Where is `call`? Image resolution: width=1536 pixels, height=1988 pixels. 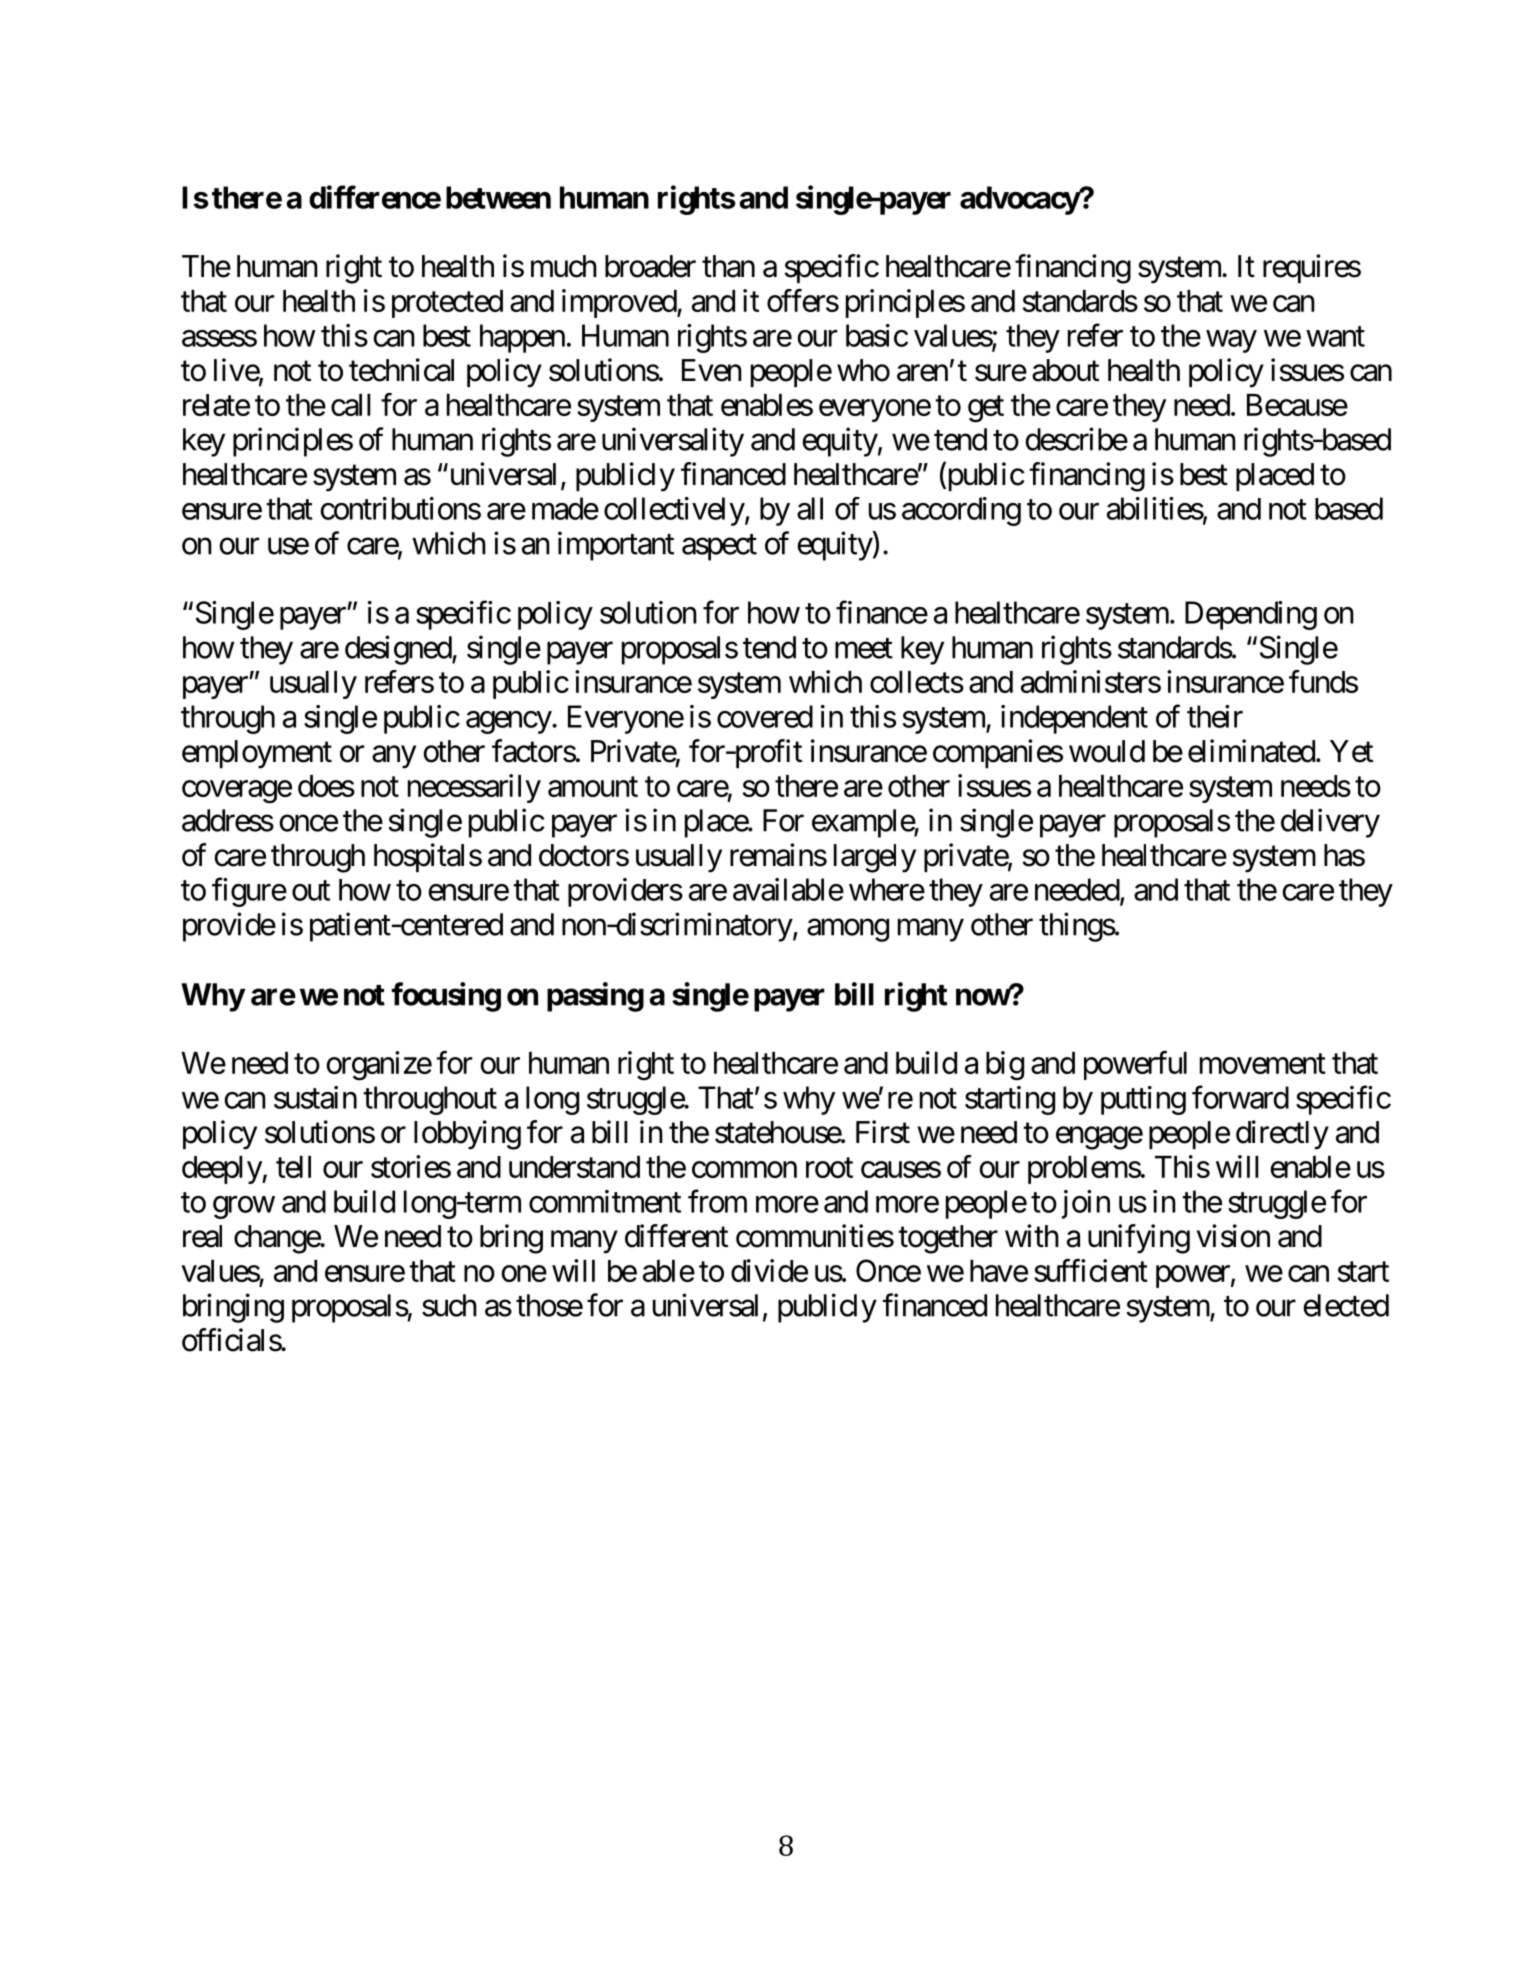
call is located at coordinates (351, 405).
